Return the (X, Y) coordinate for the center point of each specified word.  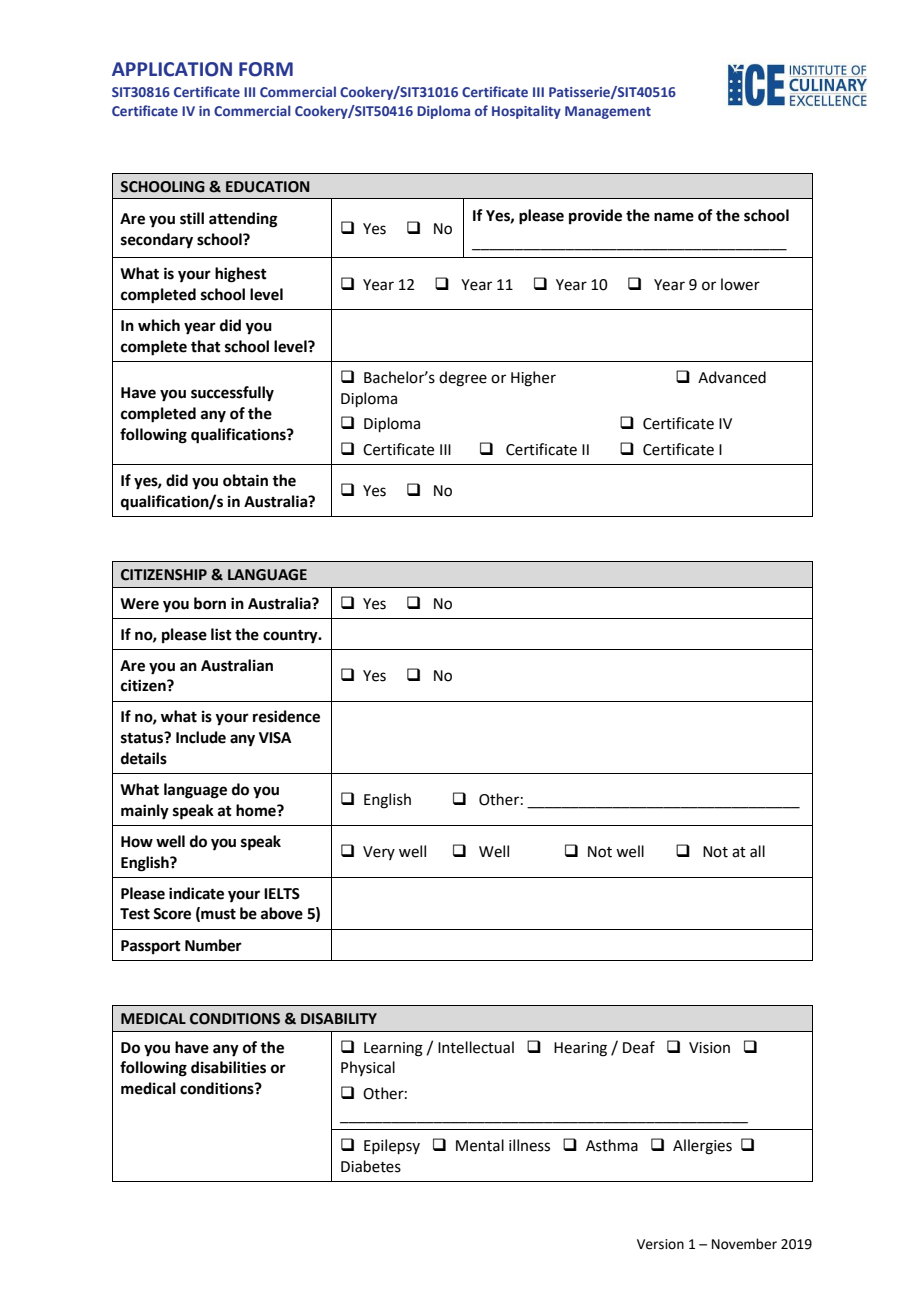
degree (463, 379)
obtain (245, 480)
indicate (196, 893)
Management (608, 112)
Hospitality (526, 112)
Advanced (732, 377)
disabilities (228, 1067)
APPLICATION (172, 69)
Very (379, 853)
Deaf (639, 1047)
